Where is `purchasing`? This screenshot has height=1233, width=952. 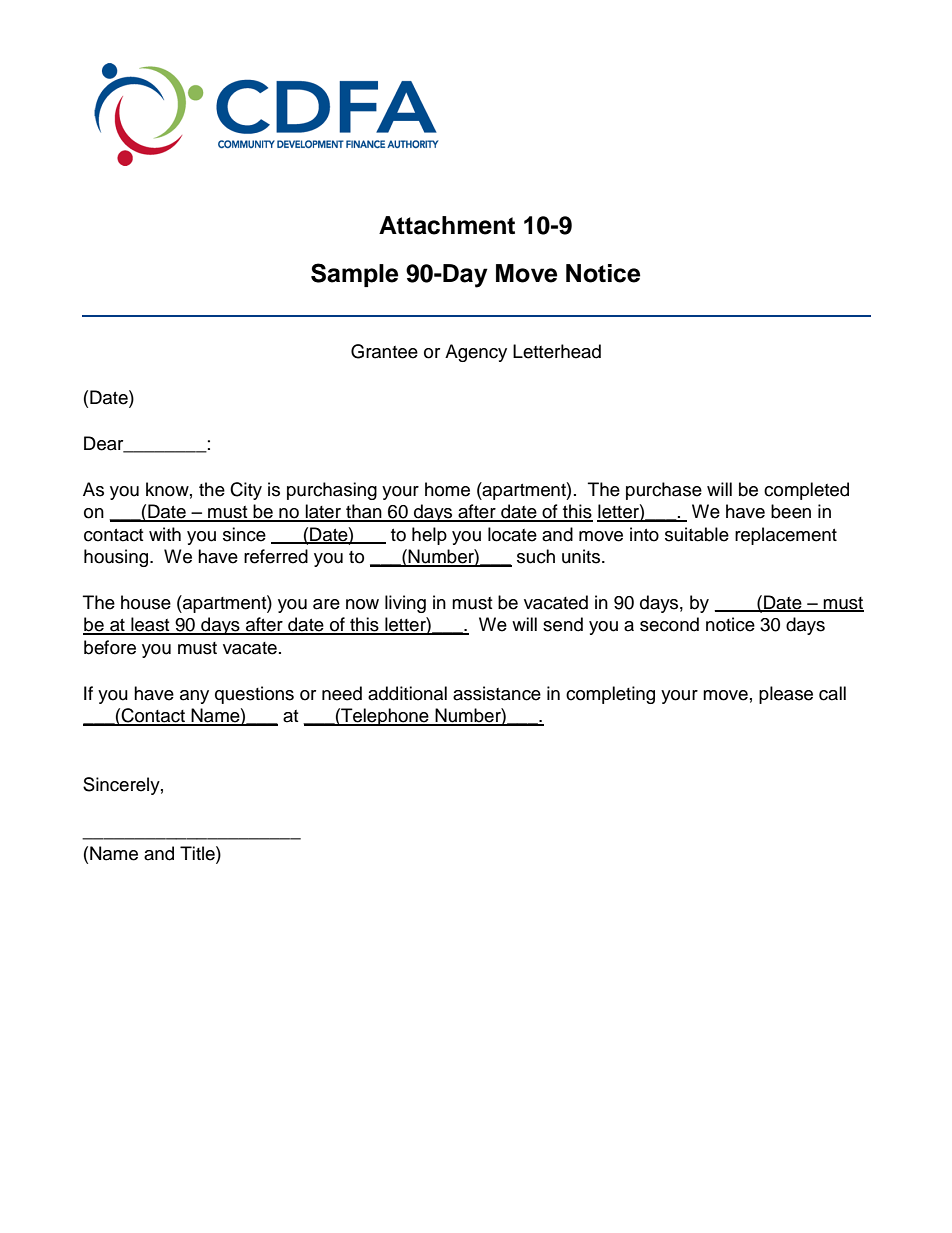 purchasing is located at coordinates (332, 491).
